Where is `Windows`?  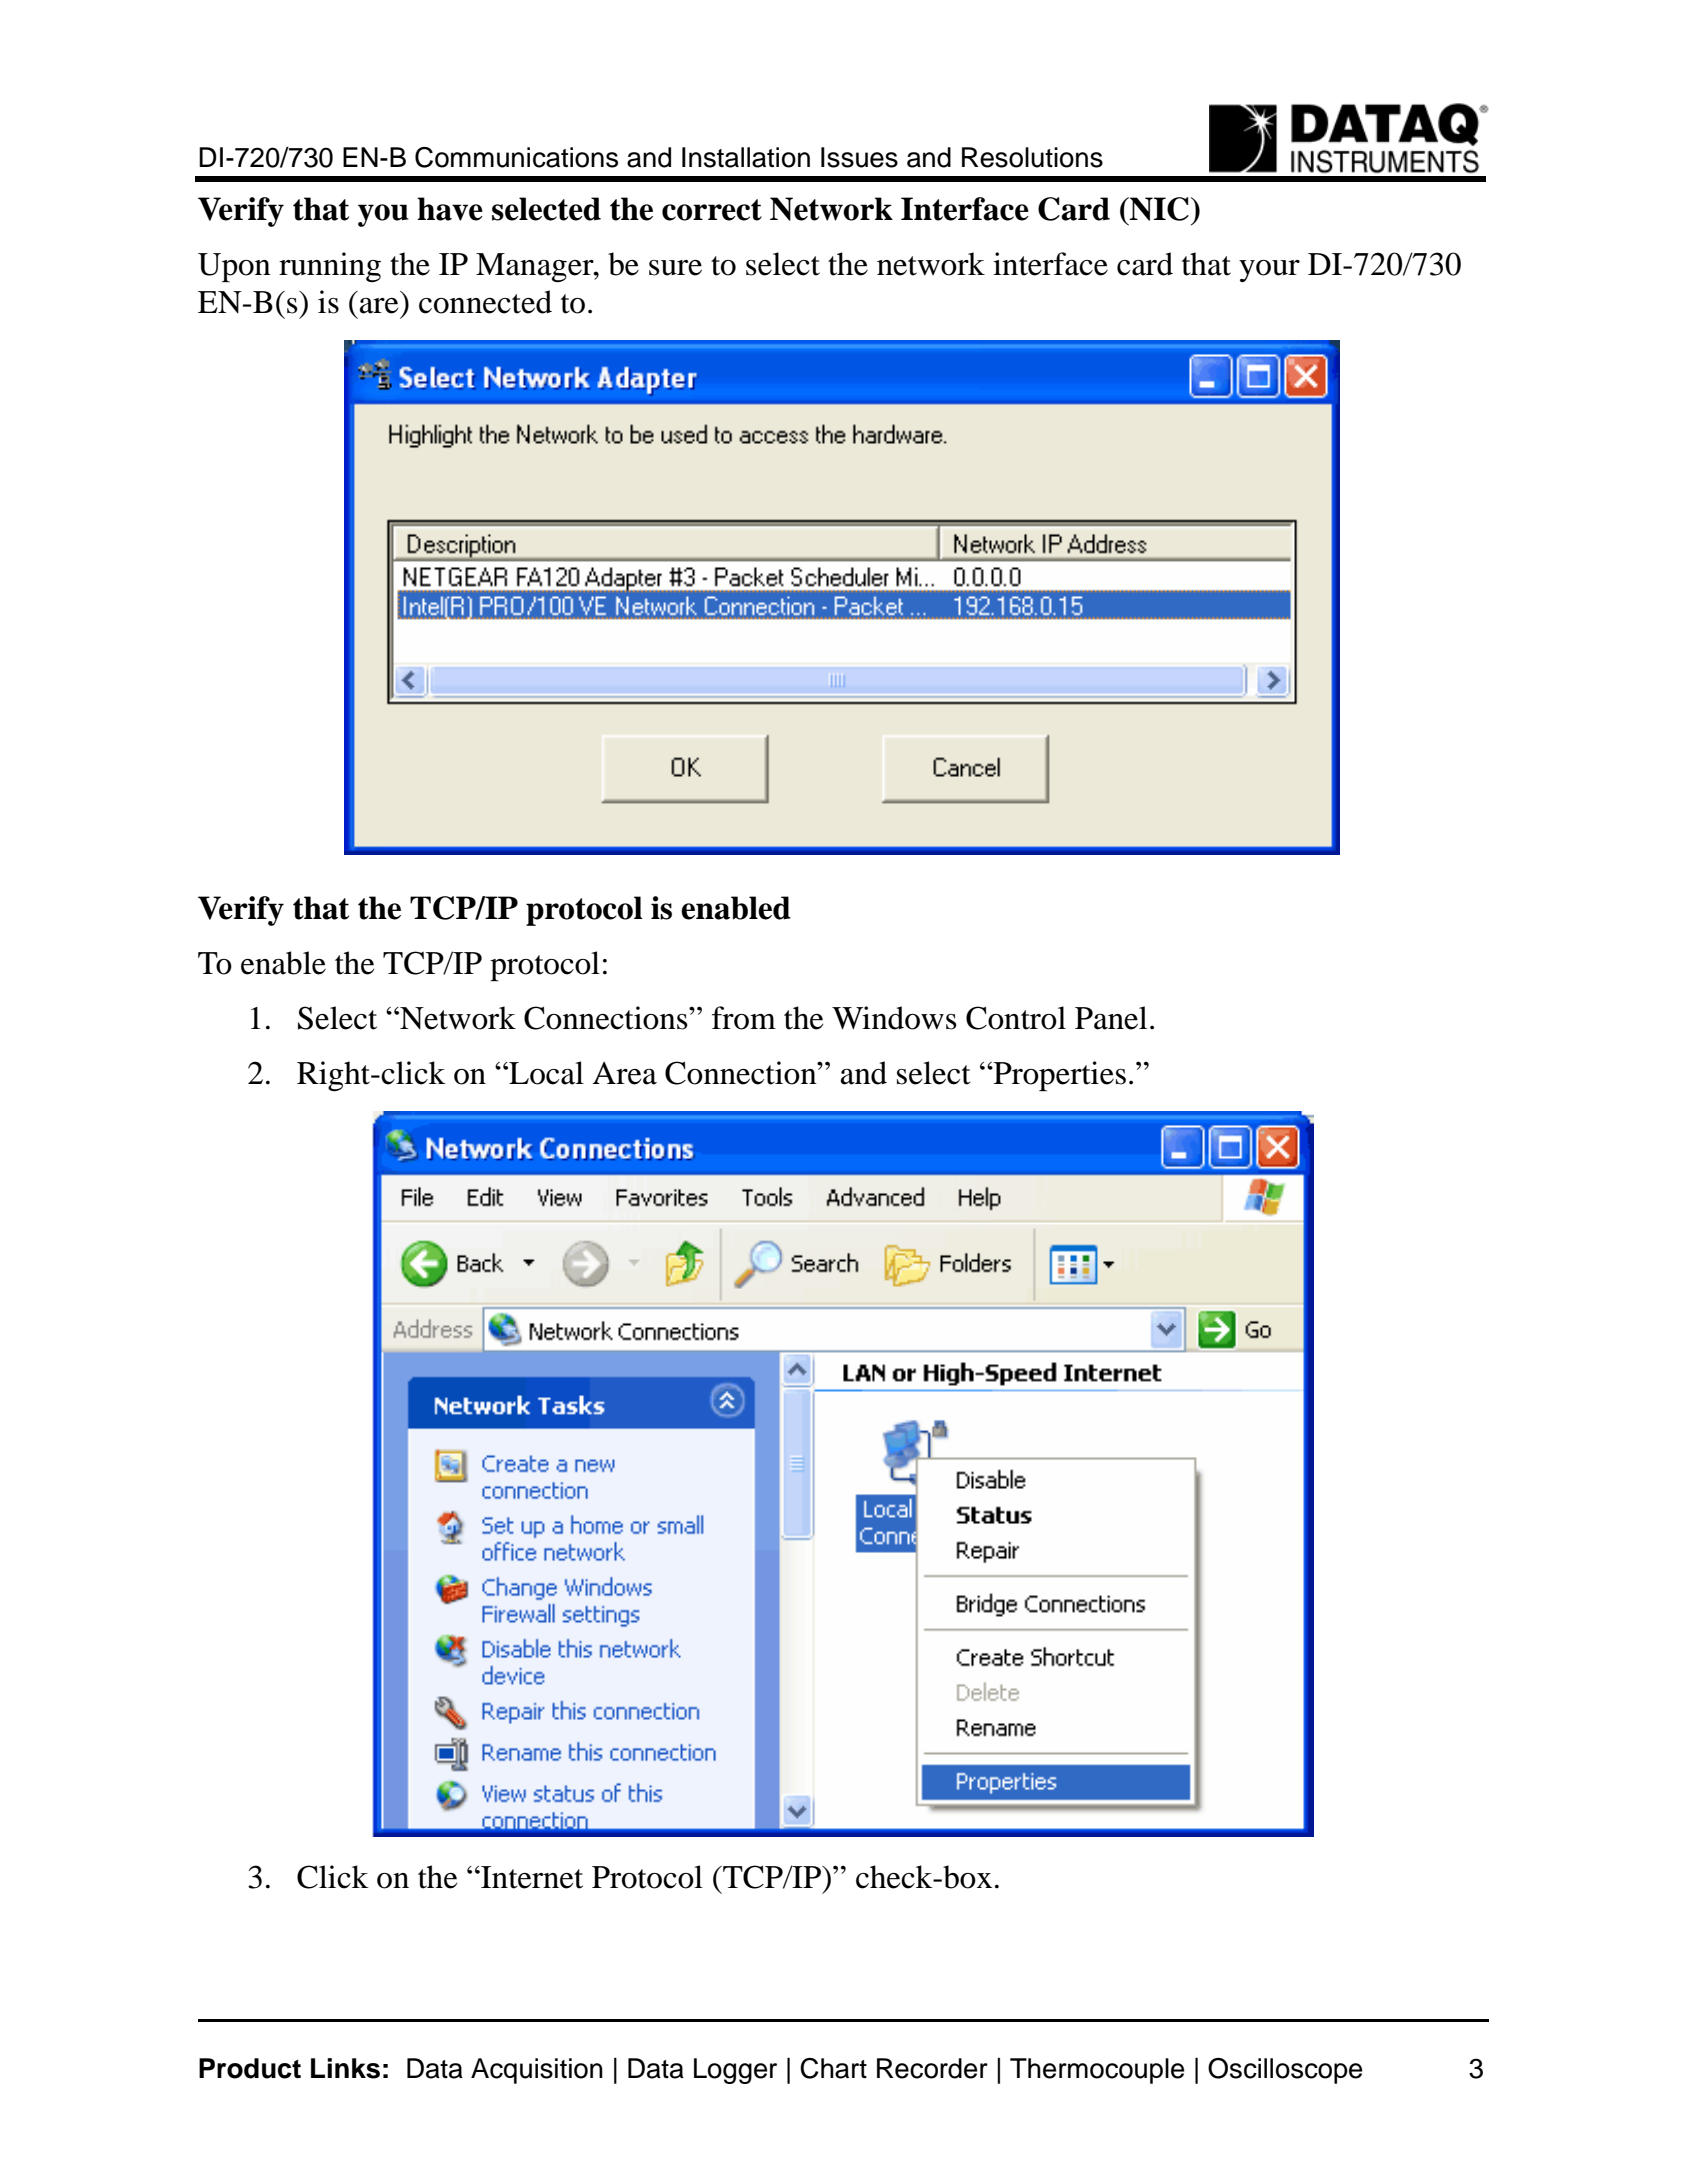
Windows is located at coordinates (894, 1018).
